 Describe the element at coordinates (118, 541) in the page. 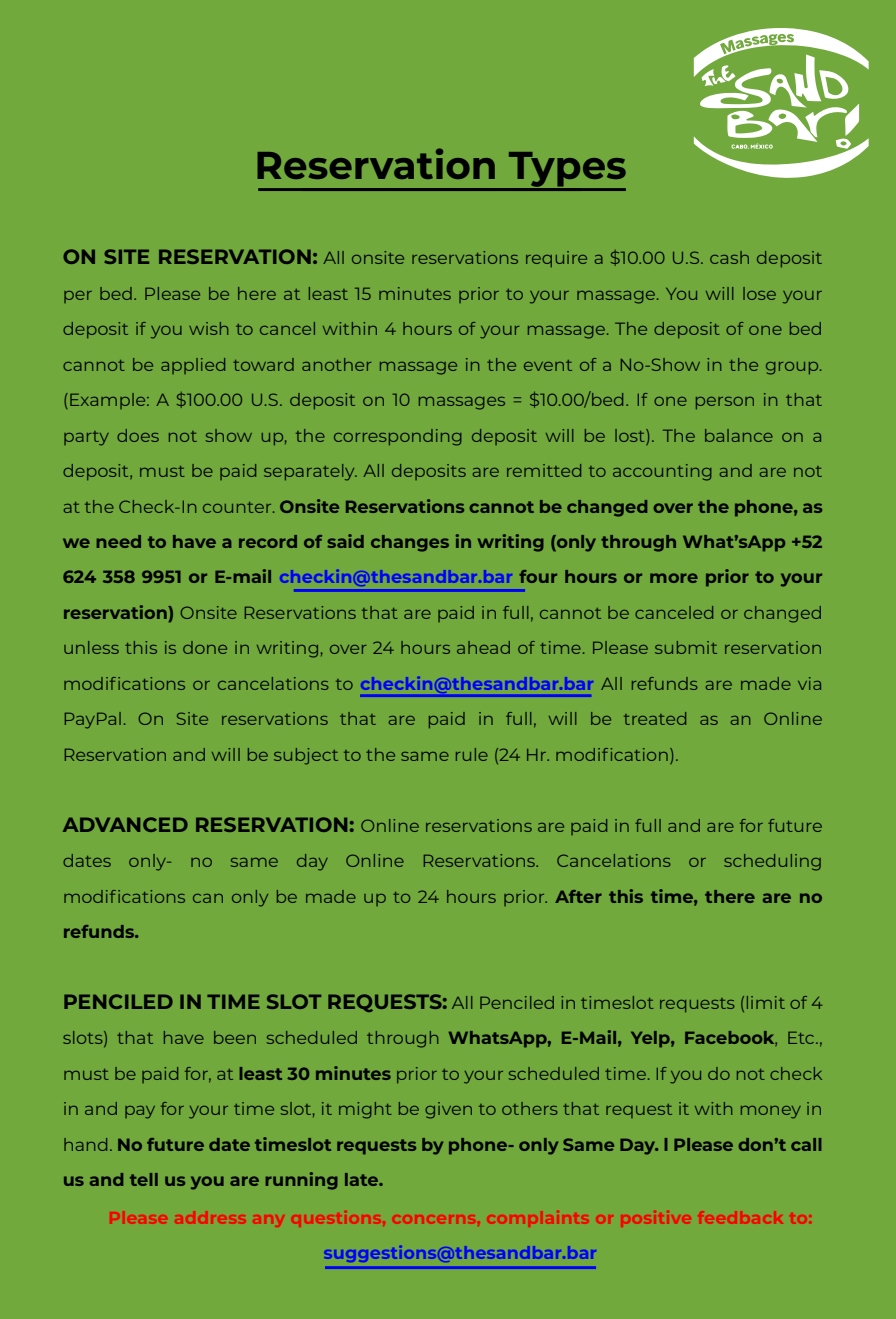

I see `need` at that location.
